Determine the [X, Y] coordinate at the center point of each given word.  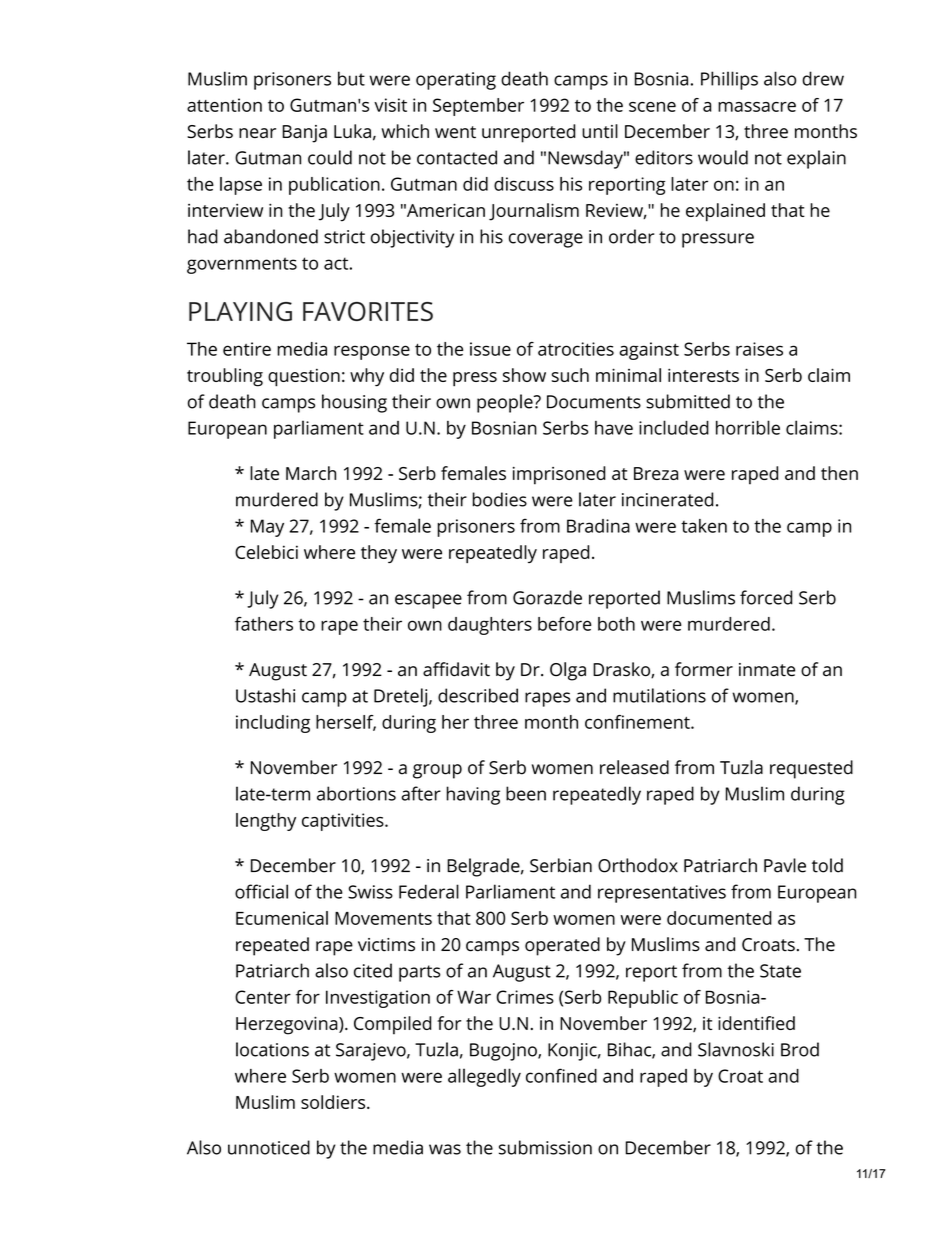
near [257, 133]
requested [811, 769]
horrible [748, 427]
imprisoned [559, 475]
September [478, 107]
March [311, 473]
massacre [757, 107]
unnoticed [269, 1147]
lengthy [266, 822]
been [526, 793]
